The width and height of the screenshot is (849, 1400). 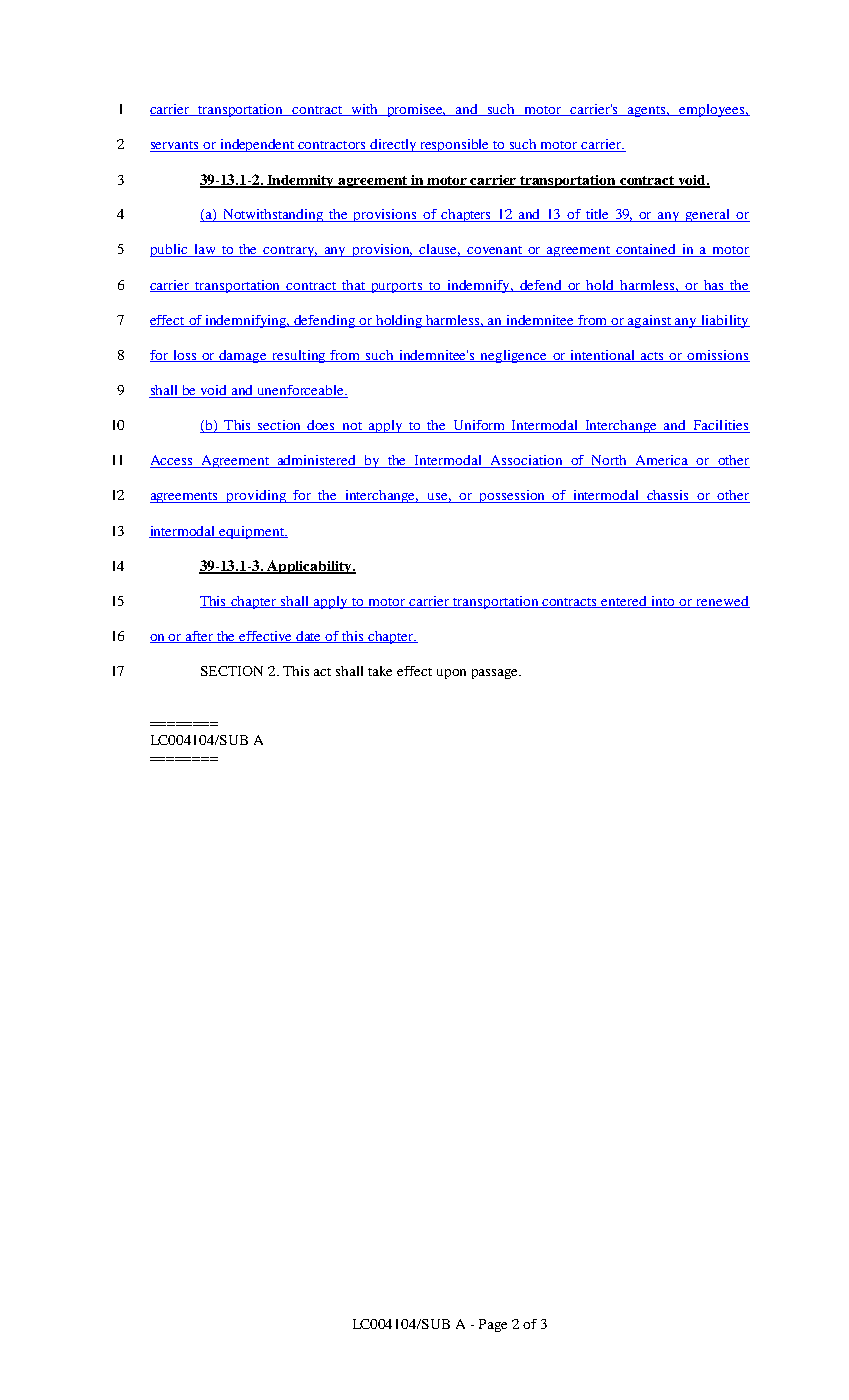 What do you see at coordinates (200, 637) in the screenshot?
I see `after` at bounding box center [200, 637].
